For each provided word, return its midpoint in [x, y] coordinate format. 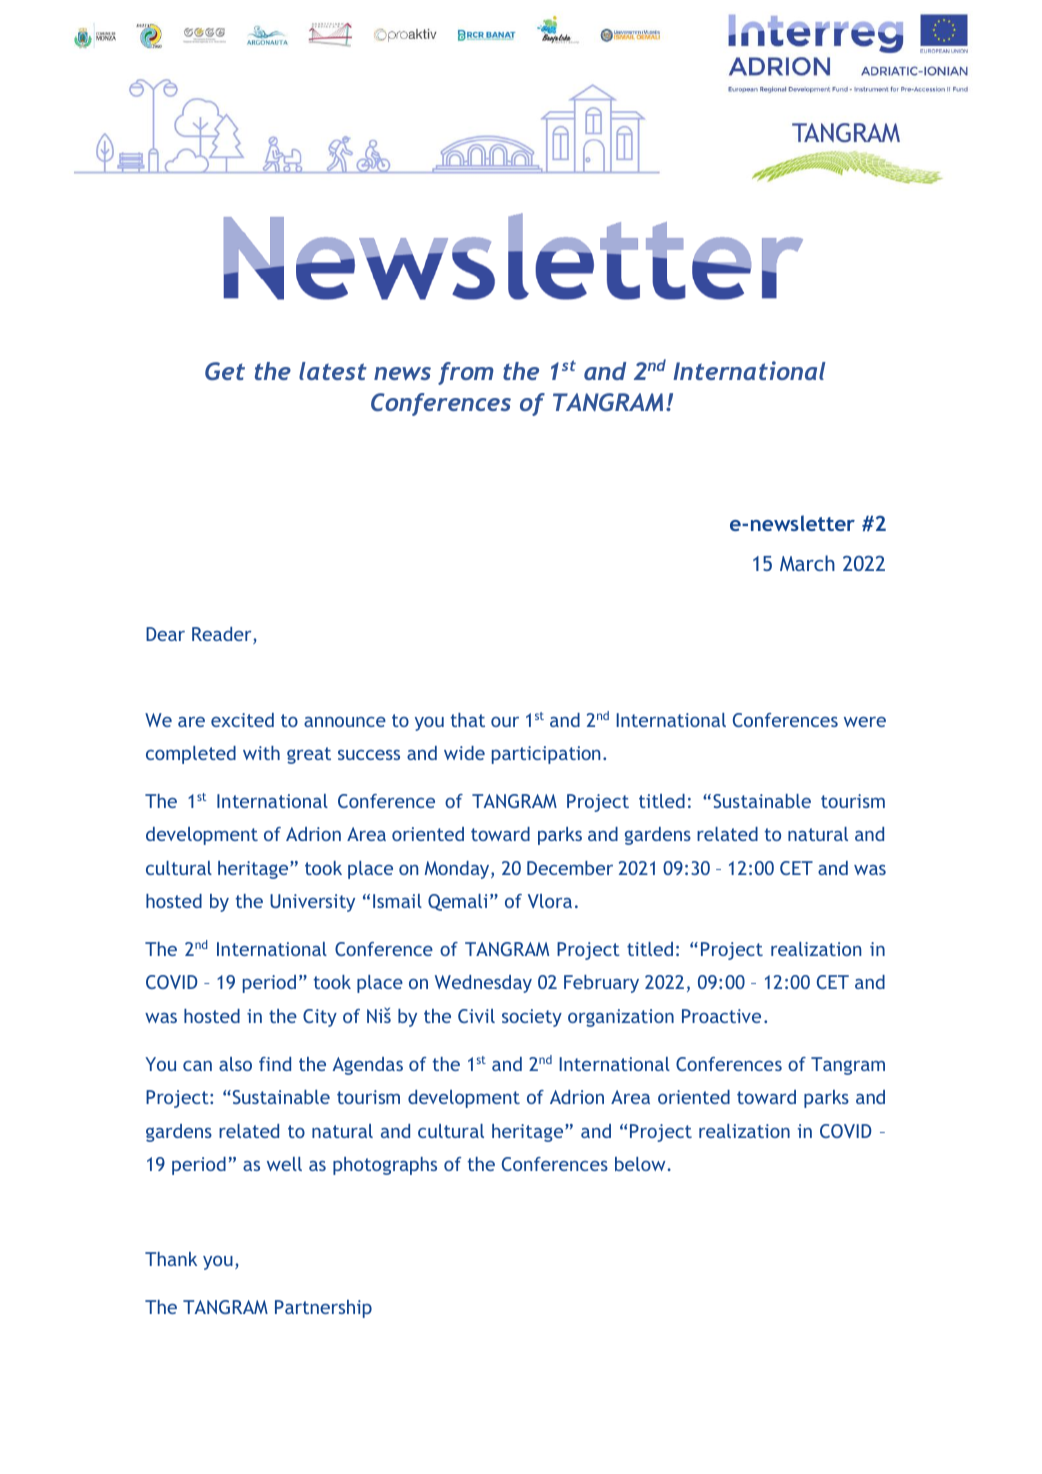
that [468, 720]
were [865, 722]
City [320, 1018]
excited [242, 720]
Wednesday [483, 984]
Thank [171, 1259]
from [466, 373]
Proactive [721, 1016]
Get [225, 371]
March [807, 563]
